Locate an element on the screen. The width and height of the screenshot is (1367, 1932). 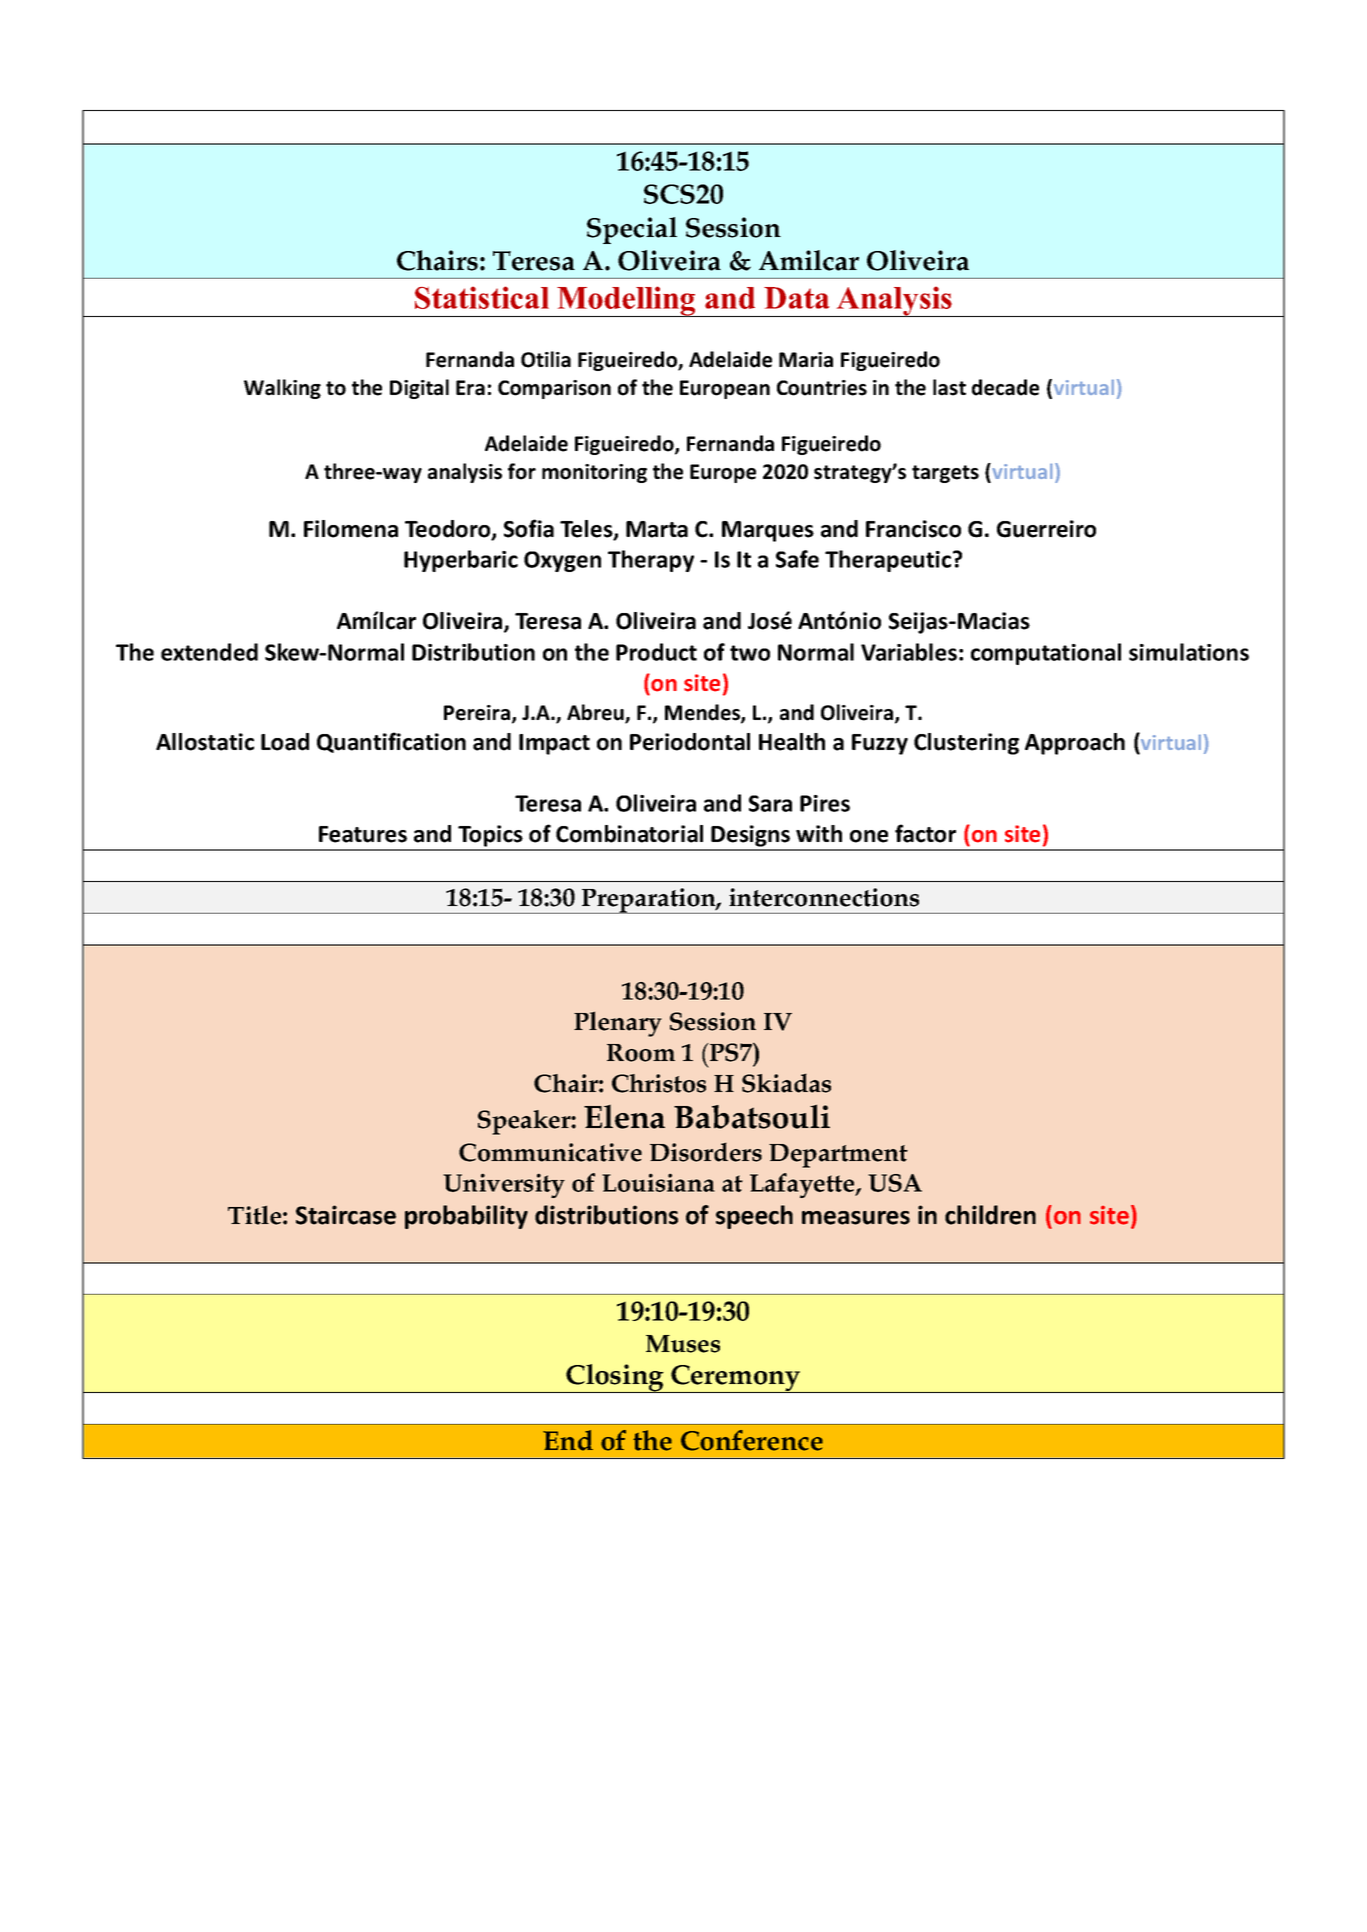
Product is located at coordinates (656, 652).
